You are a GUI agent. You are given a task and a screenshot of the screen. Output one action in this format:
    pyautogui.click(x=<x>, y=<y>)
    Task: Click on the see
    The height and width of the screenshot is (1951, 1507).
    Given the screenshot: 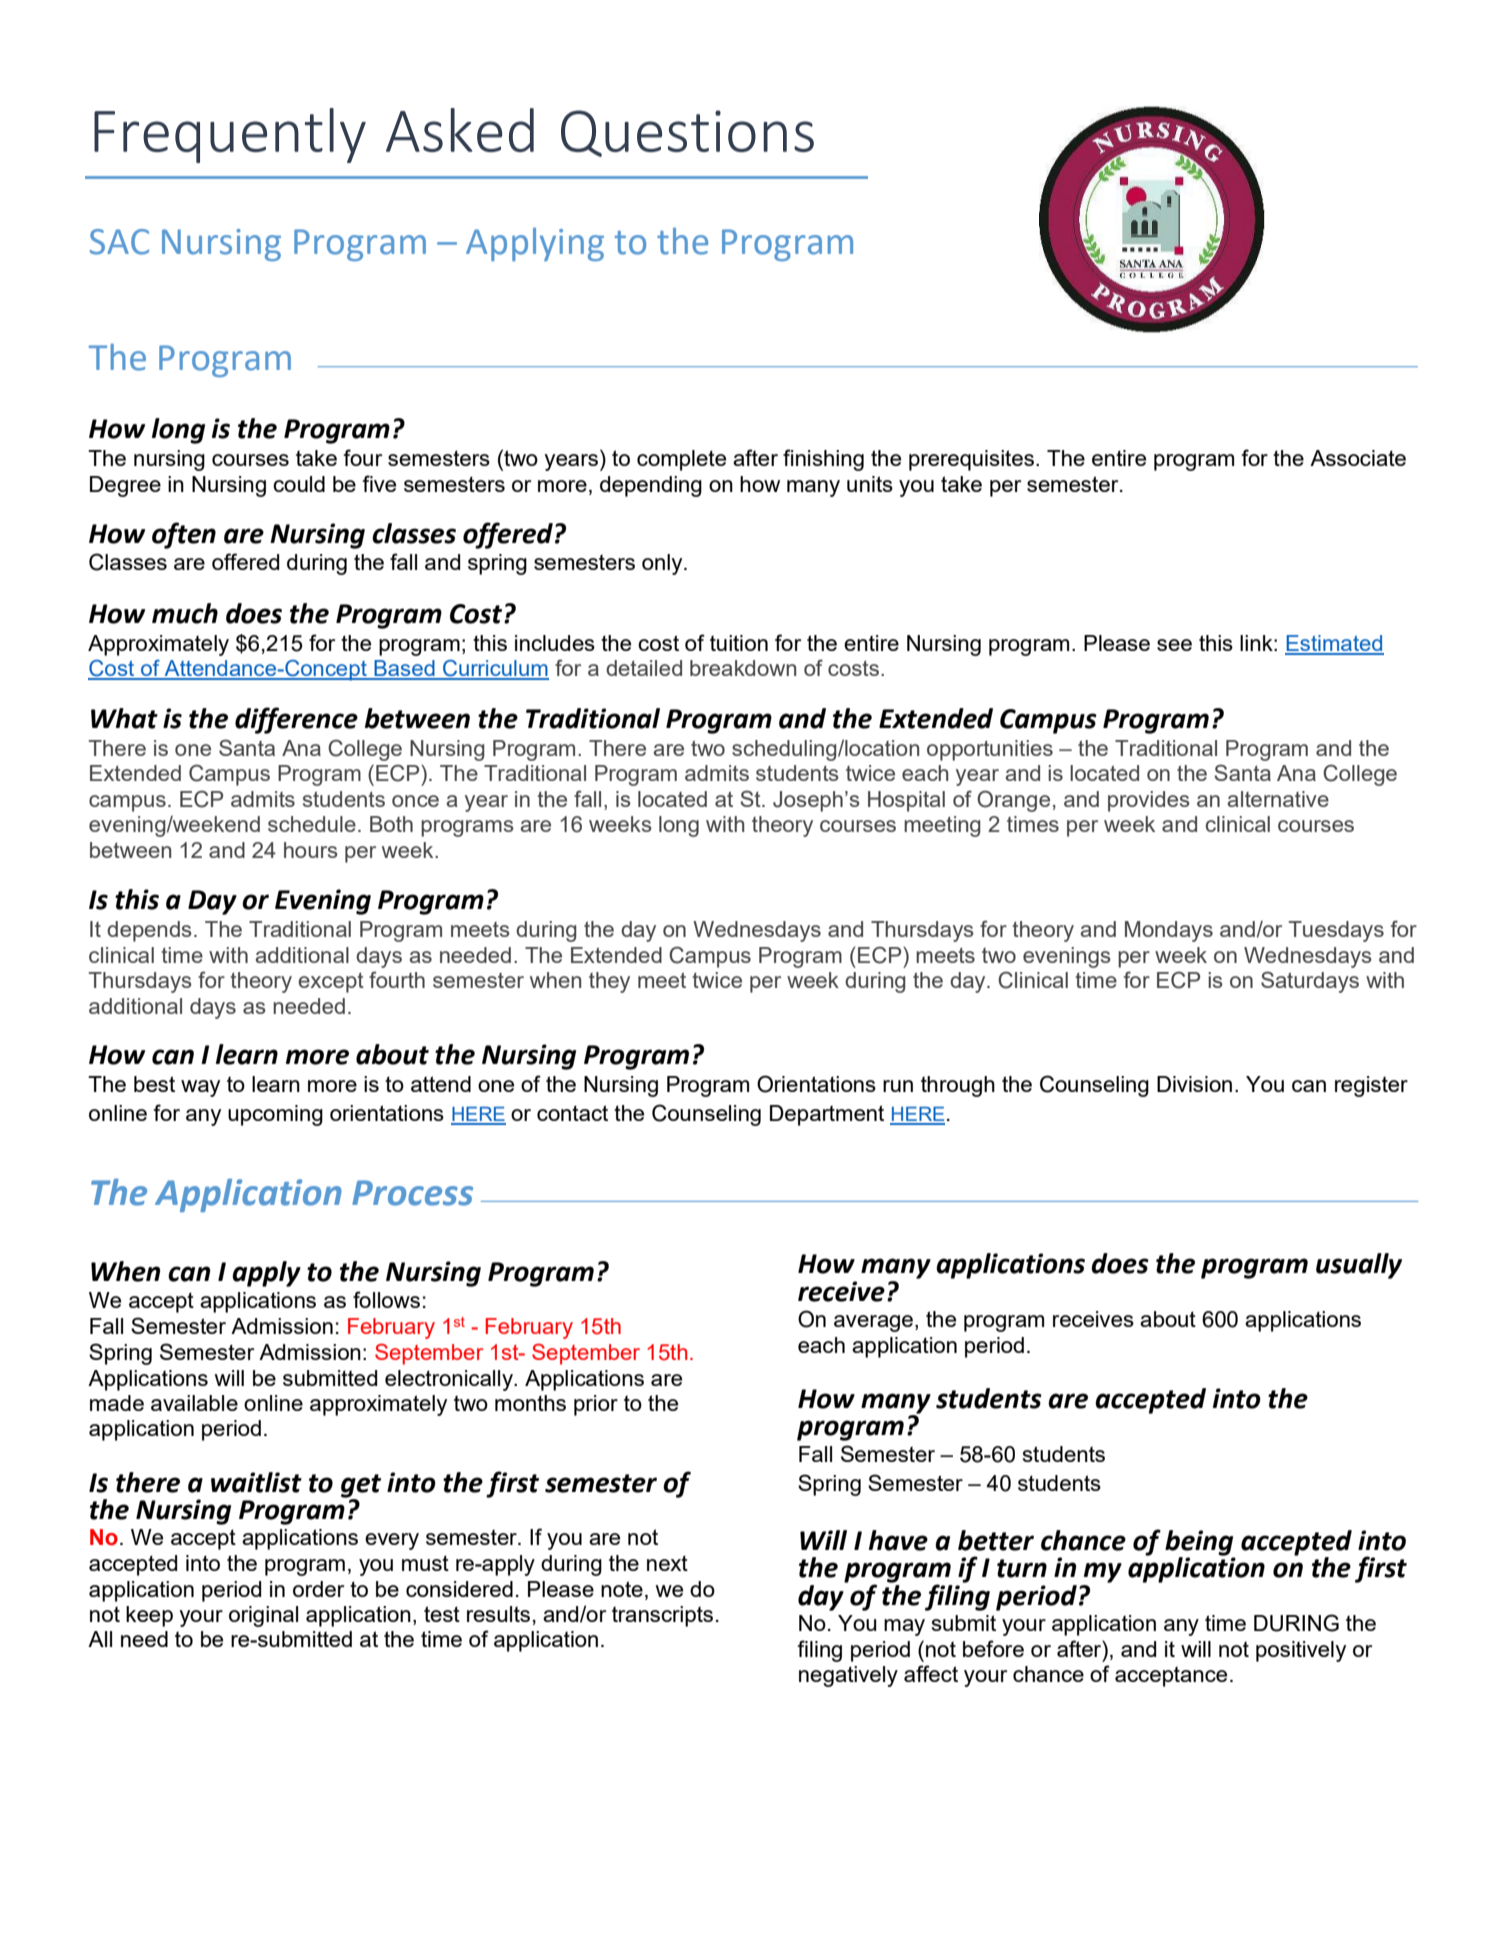 What is the action you would take?
    pyautogui.click(x=1174, y=645)
